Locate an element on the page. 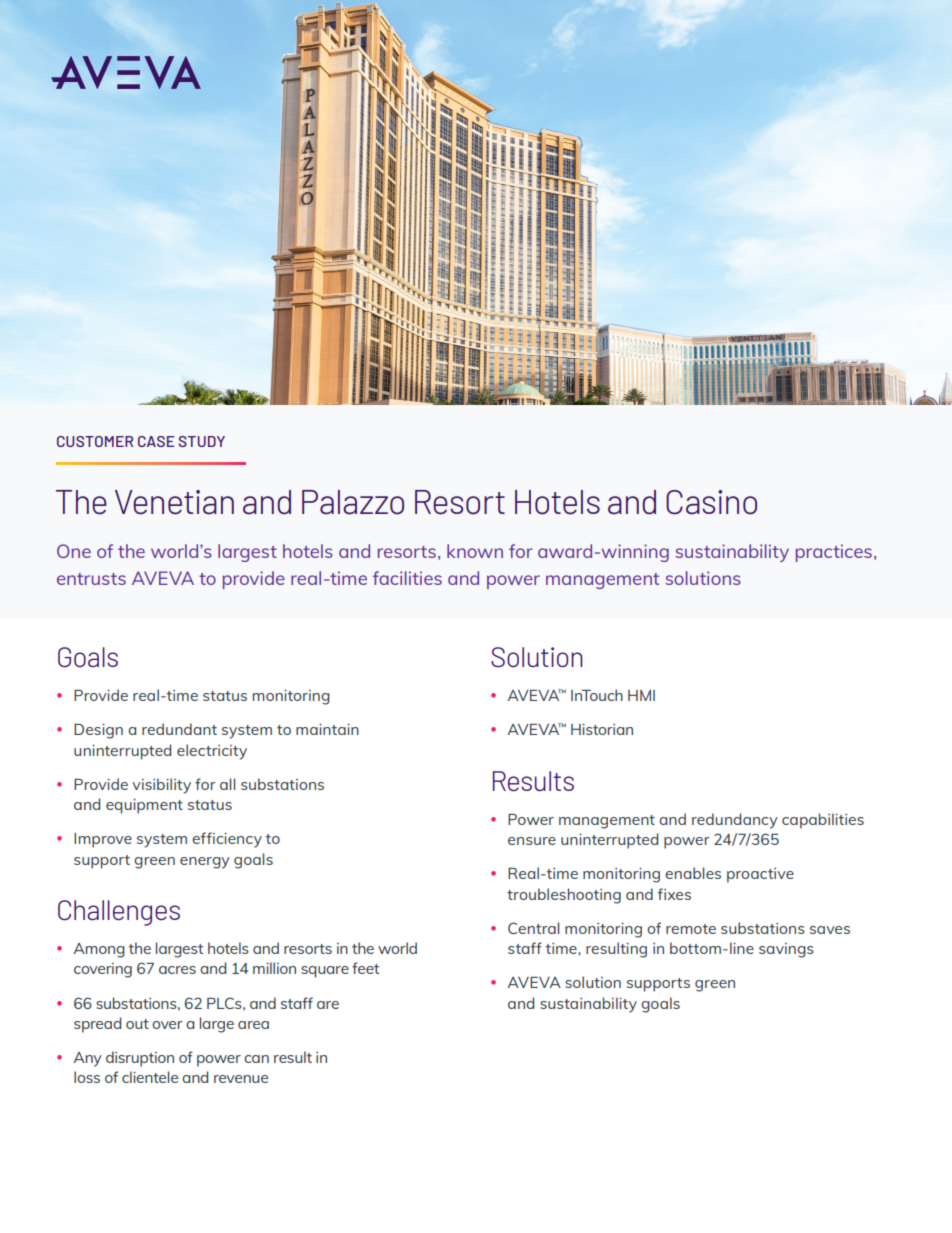  maintain is located at coordinates (327, 729).
